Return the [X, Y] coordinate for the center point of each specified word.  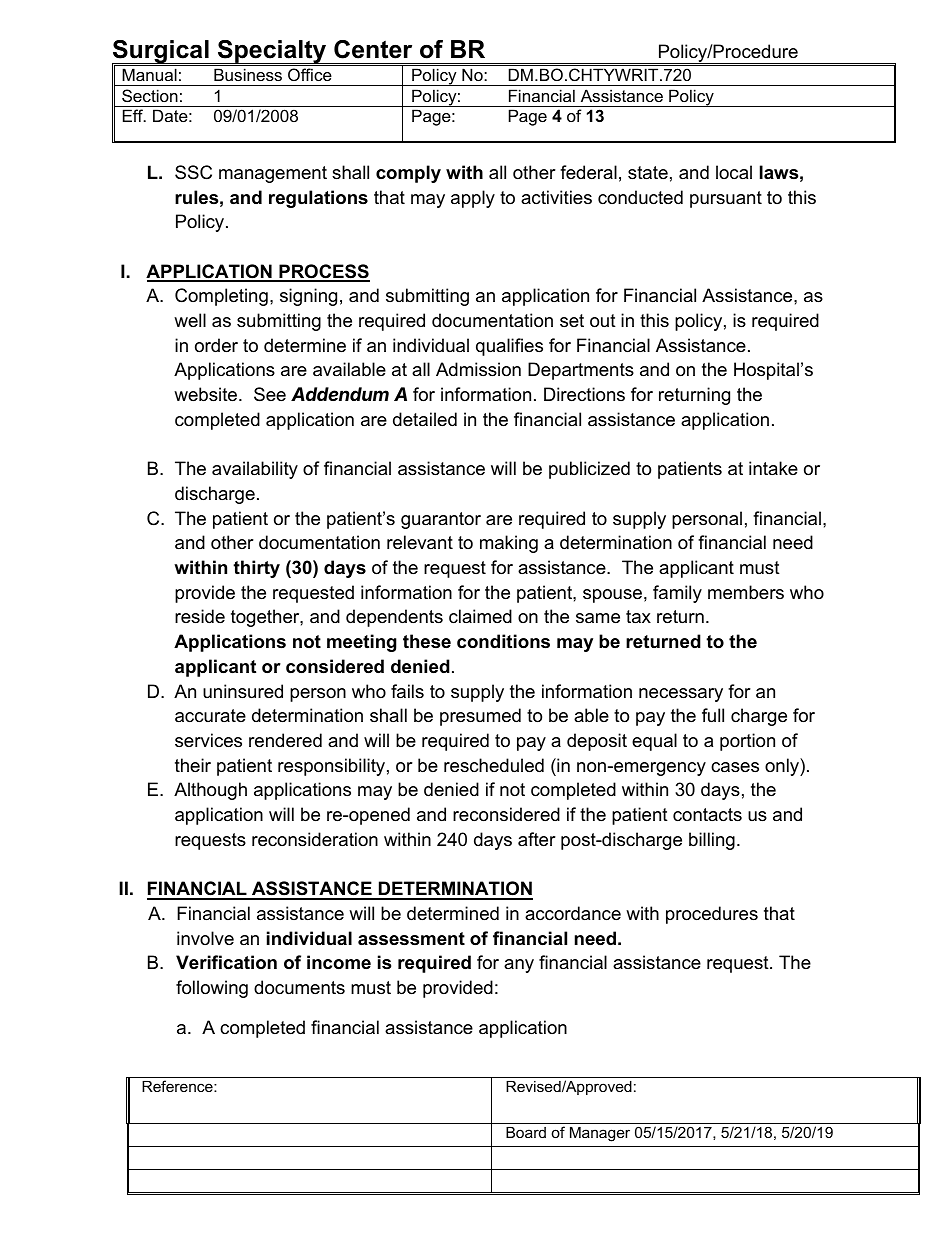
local [734, 172]
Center [373, 49]
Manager [600, 1134]
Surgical [161, 53]
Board [526, 1132]
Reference [178, 1086]
